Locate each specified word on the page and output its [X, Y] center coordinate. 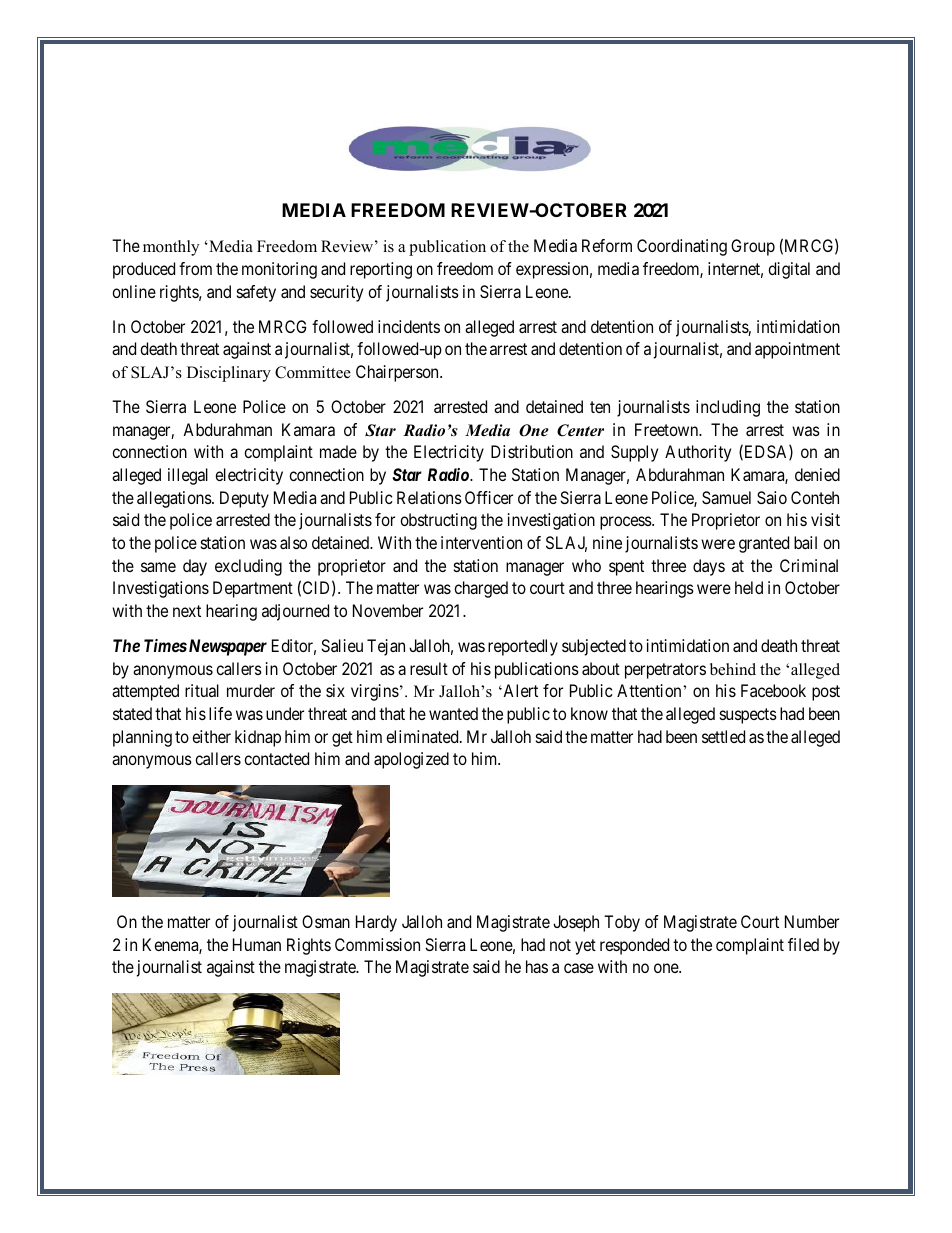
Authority [698, 453]
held [749, 587]
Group [753, 247]
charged [481, 589]
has [537, 966]
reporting [381, 270]
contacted [276, 758]
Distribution [532, 451]
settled [723, 736]
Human [257, 944]
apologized [411, 760]
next [187, 611]
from [195, 268]
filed [803, 944]
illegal [188, 476]
